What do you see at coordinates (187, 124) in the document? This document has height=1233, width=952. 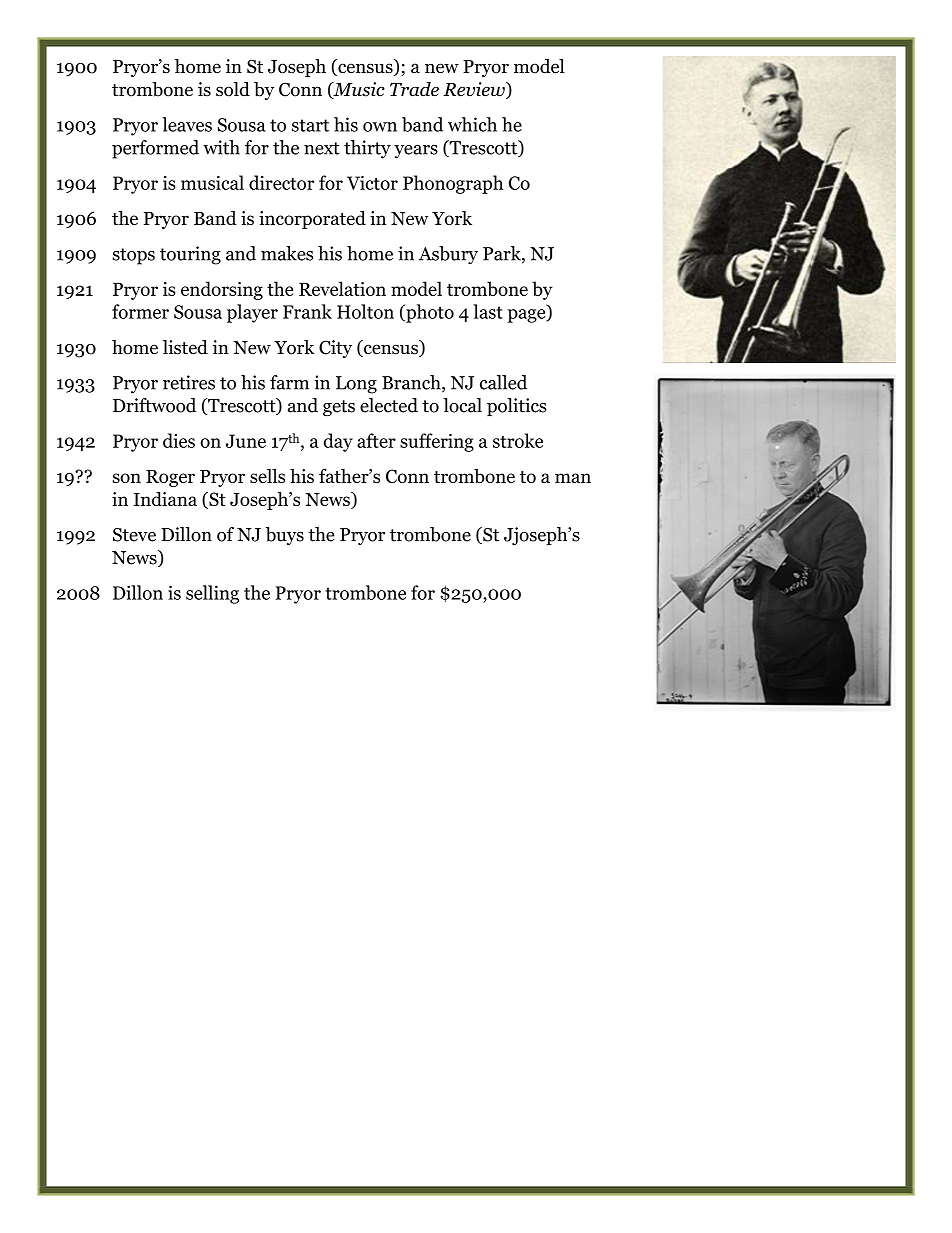 I see `leaves` at bounding box center [187, 124].
